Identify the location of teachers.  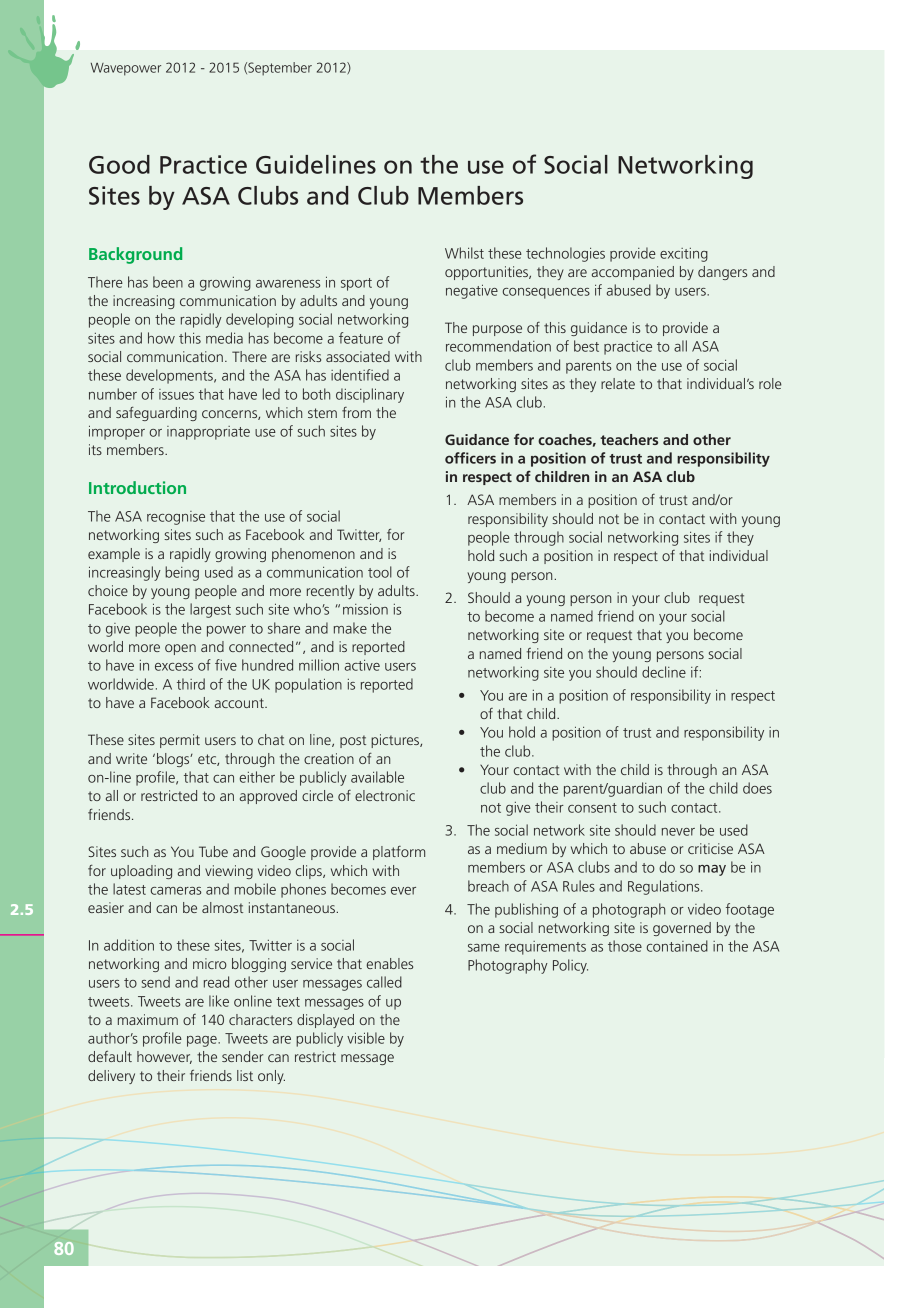
(629, 439).
